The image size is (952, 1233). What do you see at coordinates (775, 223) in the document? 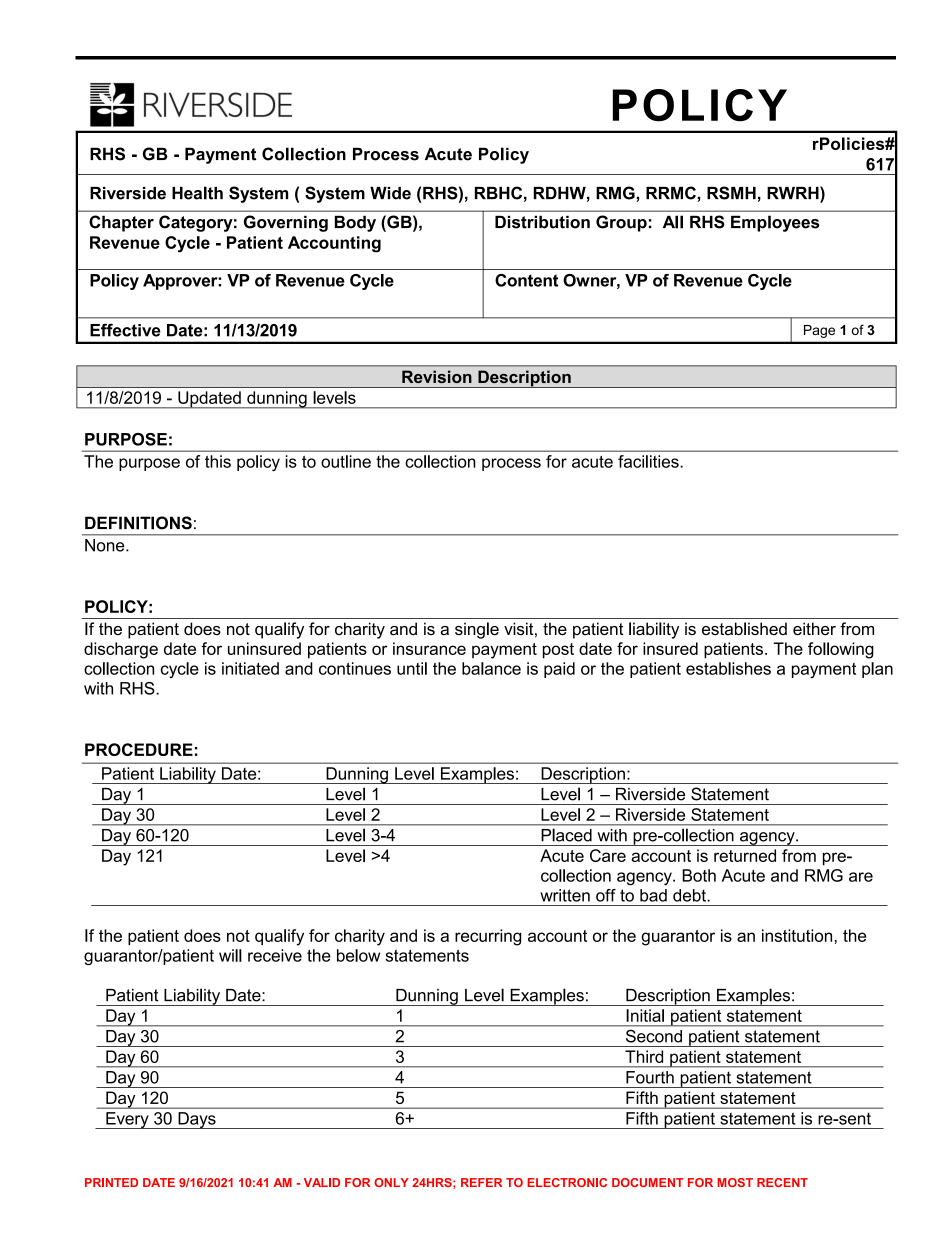
I see `Employees` at bounding box center [775, 223].
